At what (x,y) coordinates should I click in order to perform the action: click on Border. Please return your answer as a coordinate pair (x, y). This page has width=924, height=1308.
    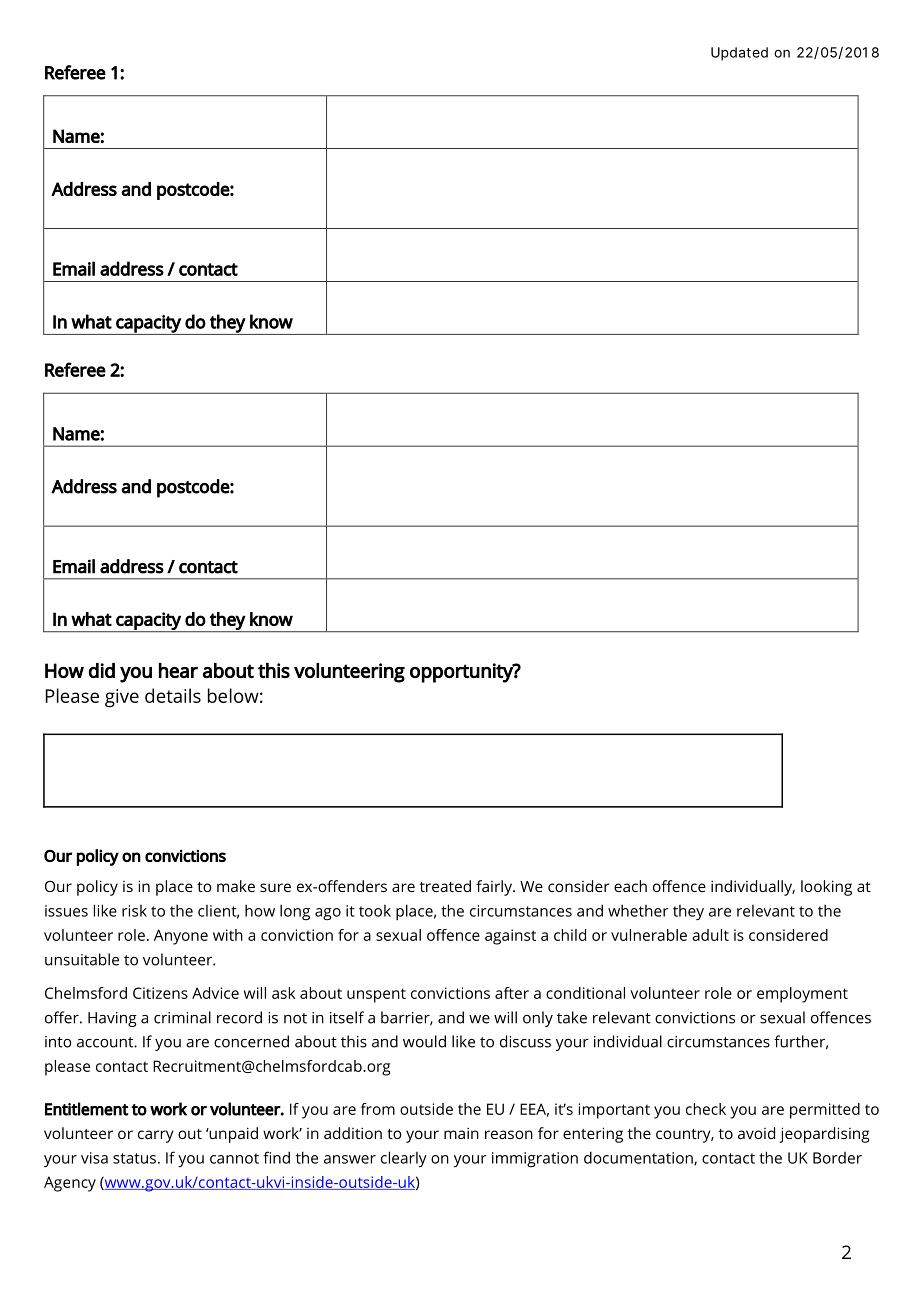
    Looking at the image, I should click on (837, 1158).
